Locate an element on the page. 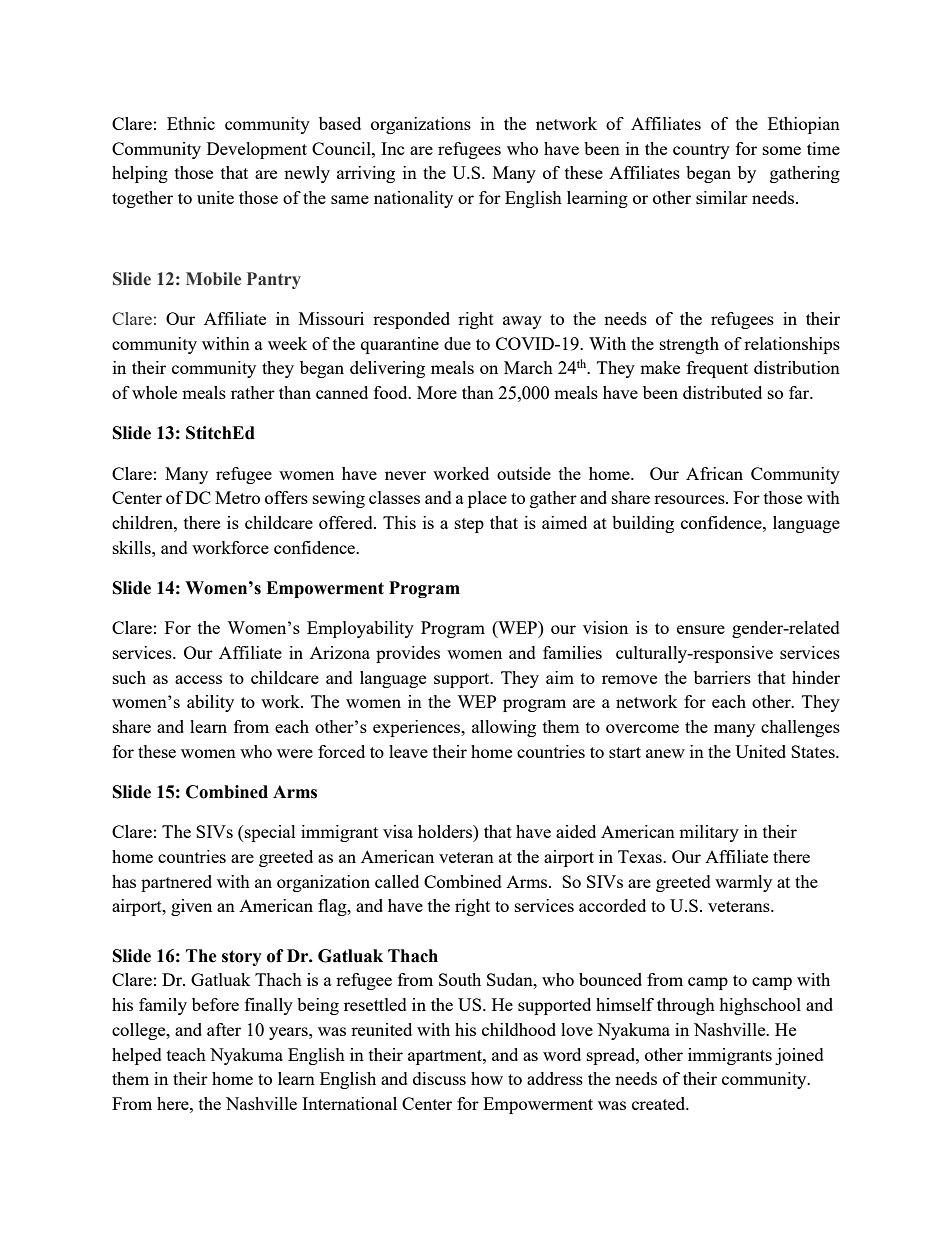 Image resolution: width=952 pixels, height=1233 pixels. country is located at coordinates (701, 151).
